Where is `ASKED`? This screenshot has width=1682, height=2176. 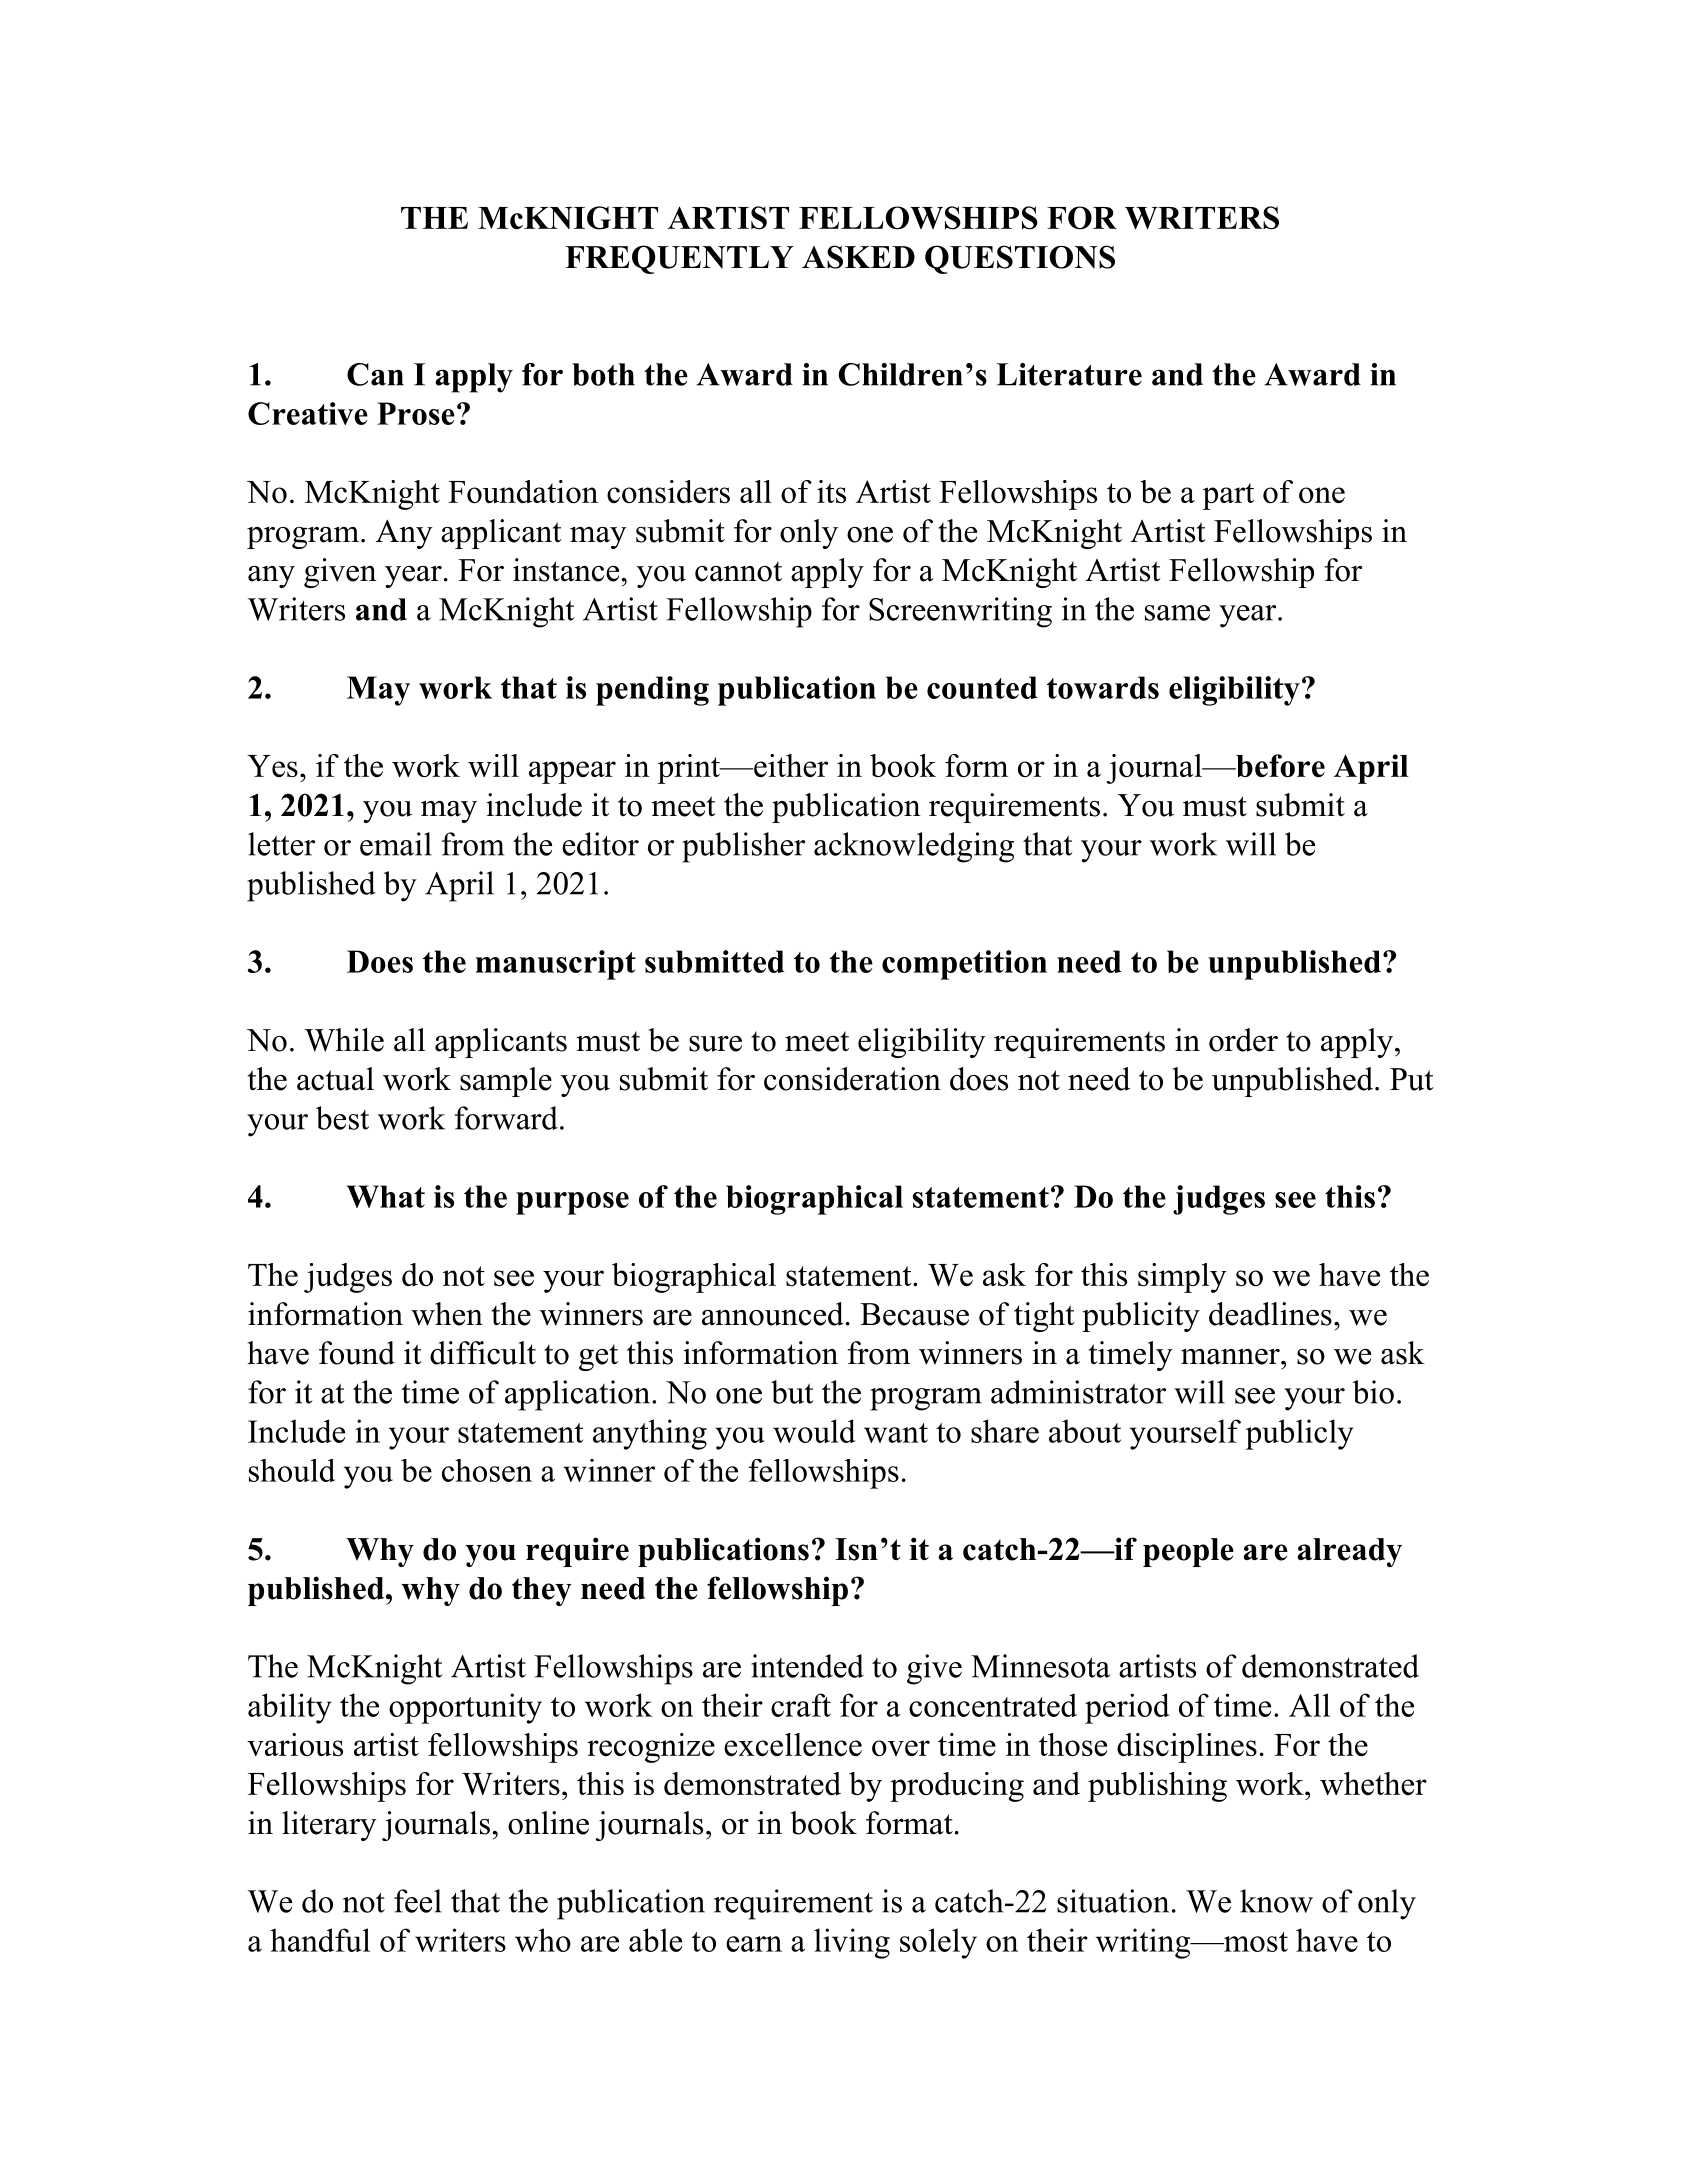 ASKED is located at coordinates (858, 257).
